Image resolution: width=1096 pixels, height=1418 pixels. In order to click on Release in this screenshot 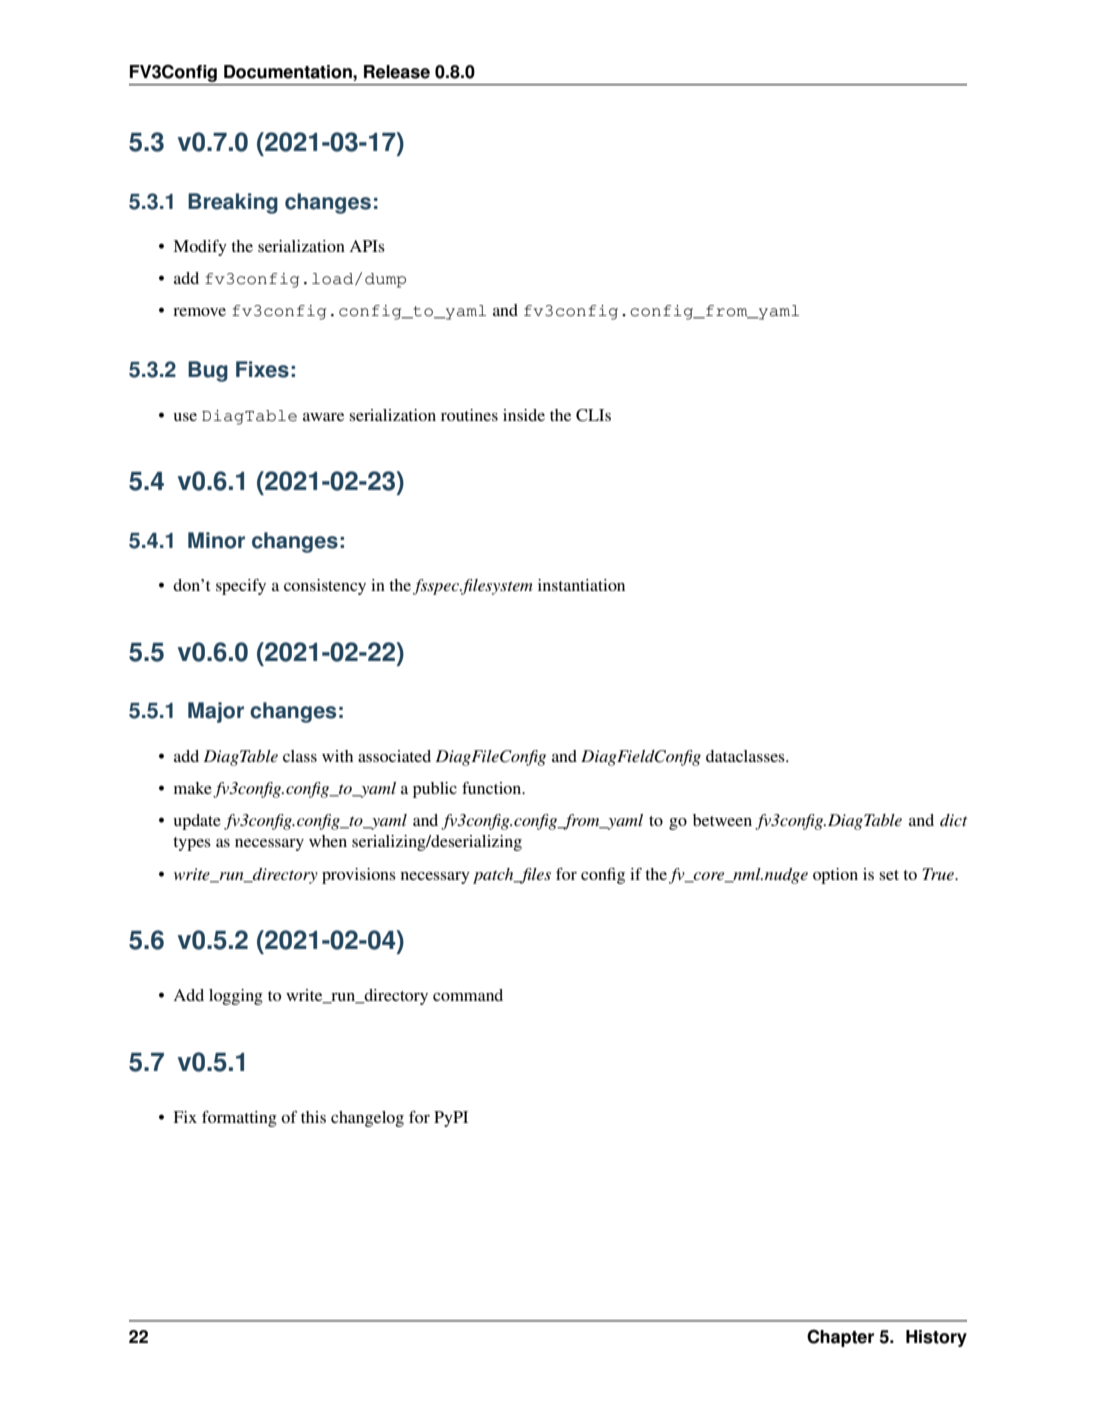, I will do `click(397, 72)`.
